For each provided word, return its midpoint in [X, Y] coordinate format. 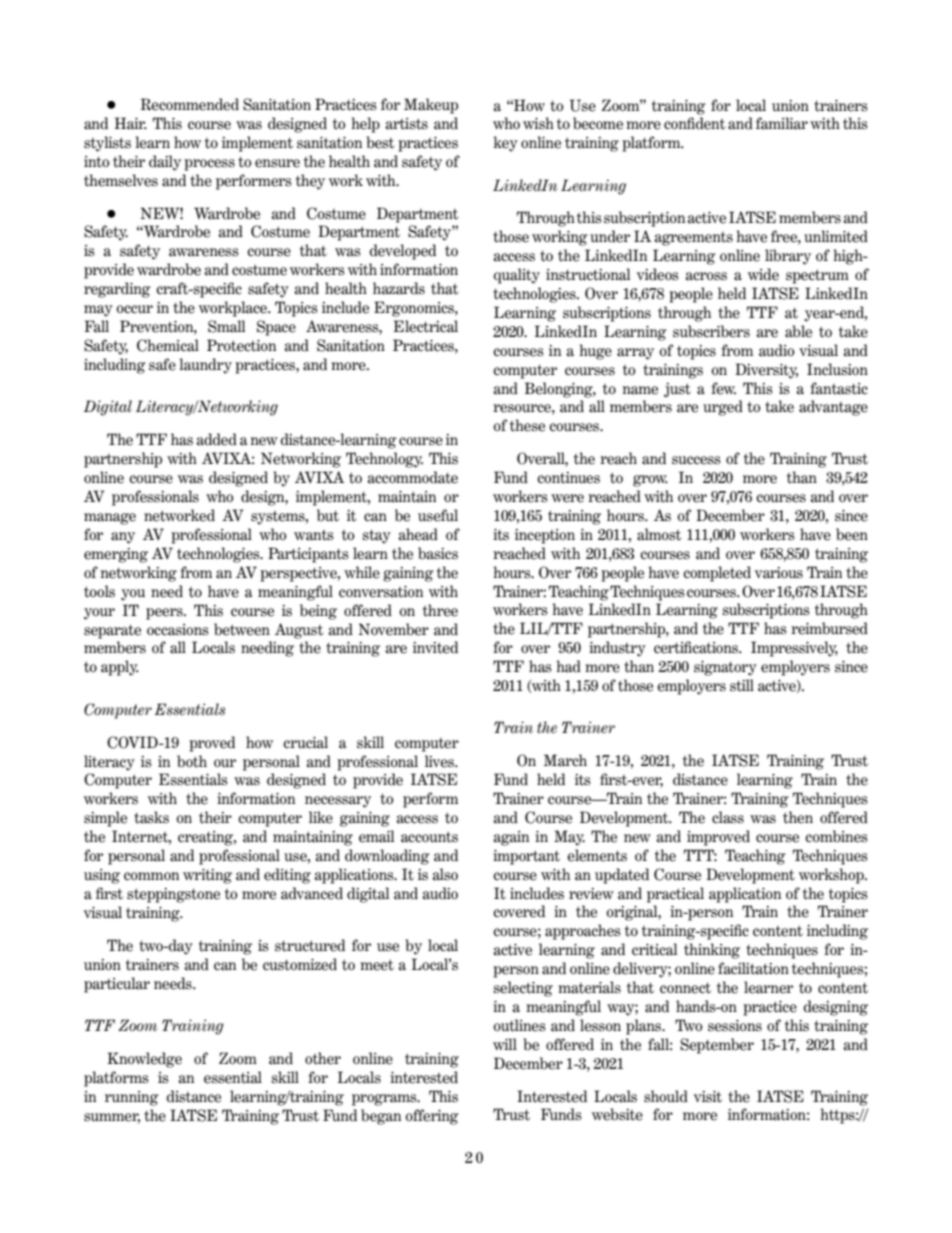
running [132, 1098]
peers [165, 614]
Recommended [190, 104]
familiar [782, 123]
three [440, 610]
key [505, 144]
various [779, 573]
